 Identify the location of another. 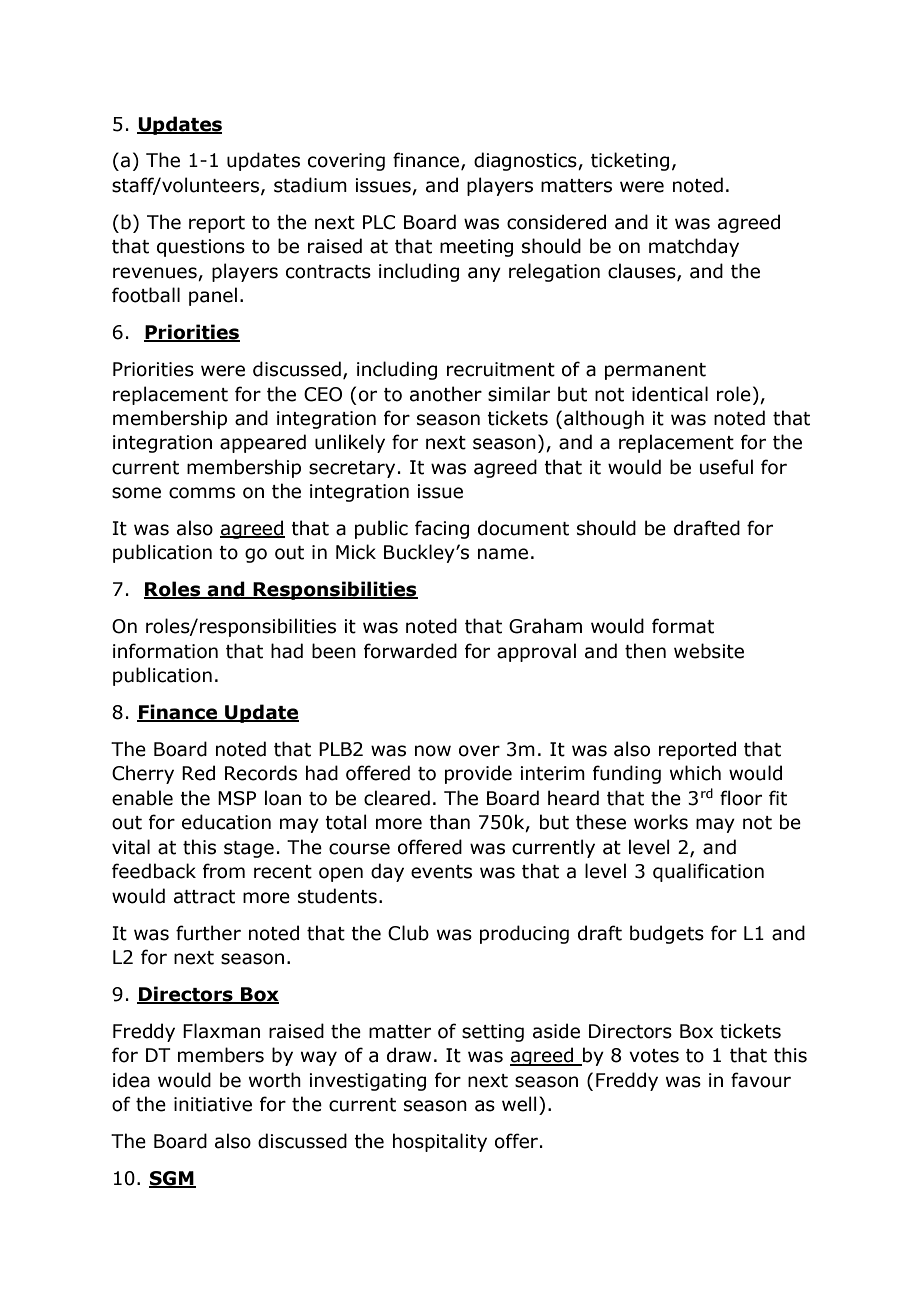
(446, 394).
